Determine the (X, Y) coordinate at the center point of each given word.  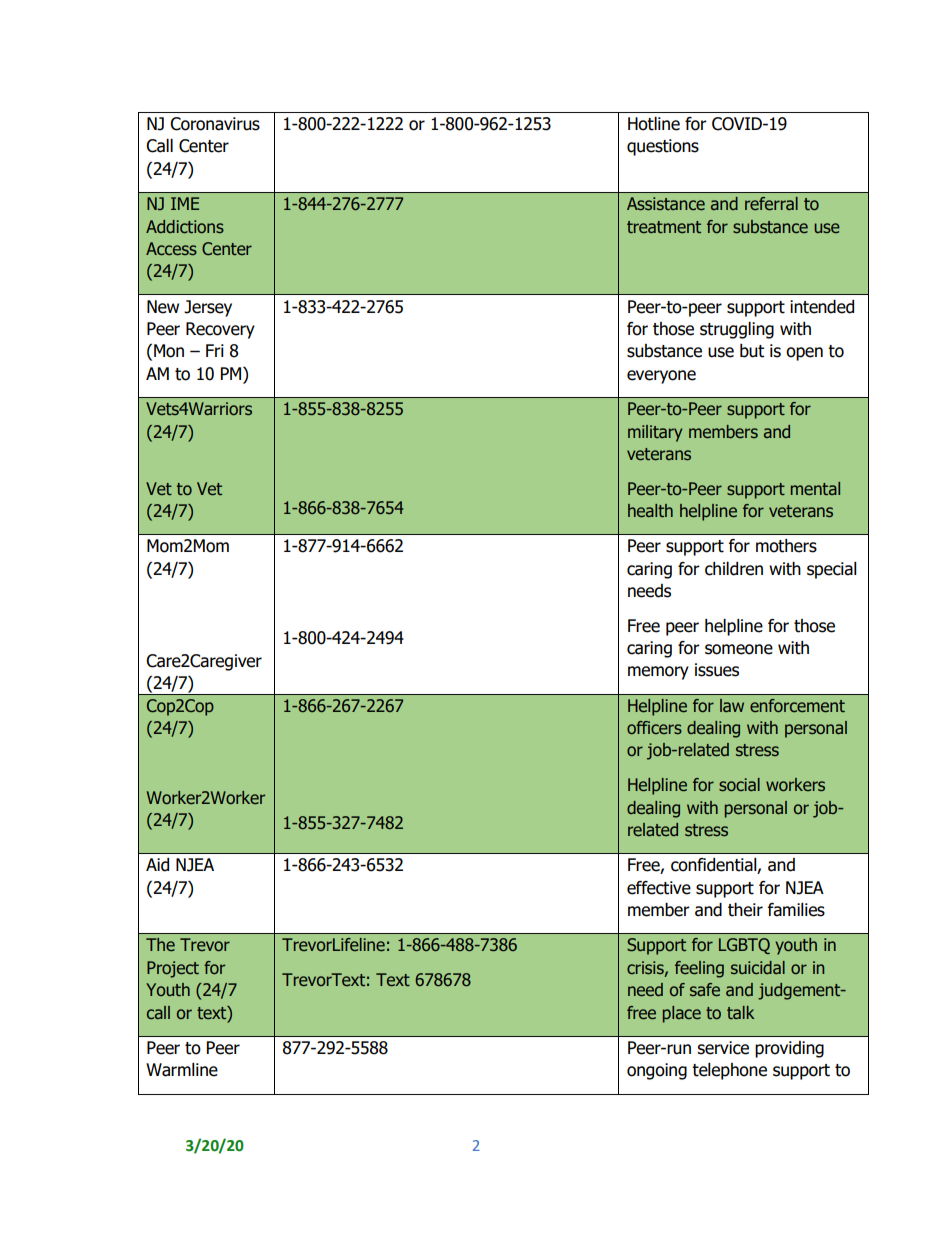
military (655, 433)
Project (173, 969)
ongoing (657, 1071)
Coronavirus (215, 124)
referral (771, 204)
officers (654, 727)
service (723, 1048)
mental (815, 489)
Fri (215, 350)
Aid (157, 865)
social (739, 784)
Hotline (654, 124)
